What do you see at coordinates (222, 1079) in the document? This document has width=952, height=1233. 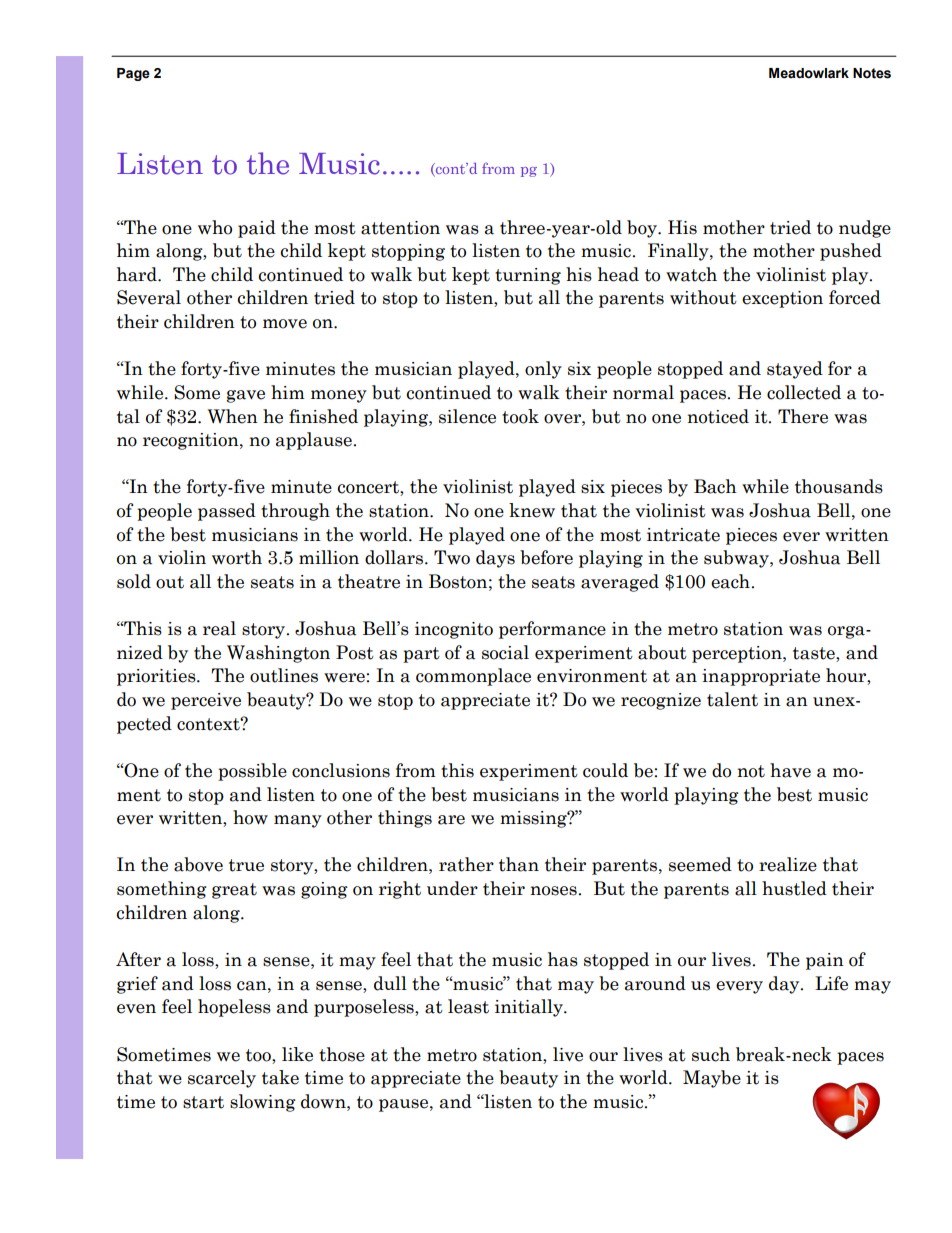 I see `scarcely` at bounding box center [222, 1079].
